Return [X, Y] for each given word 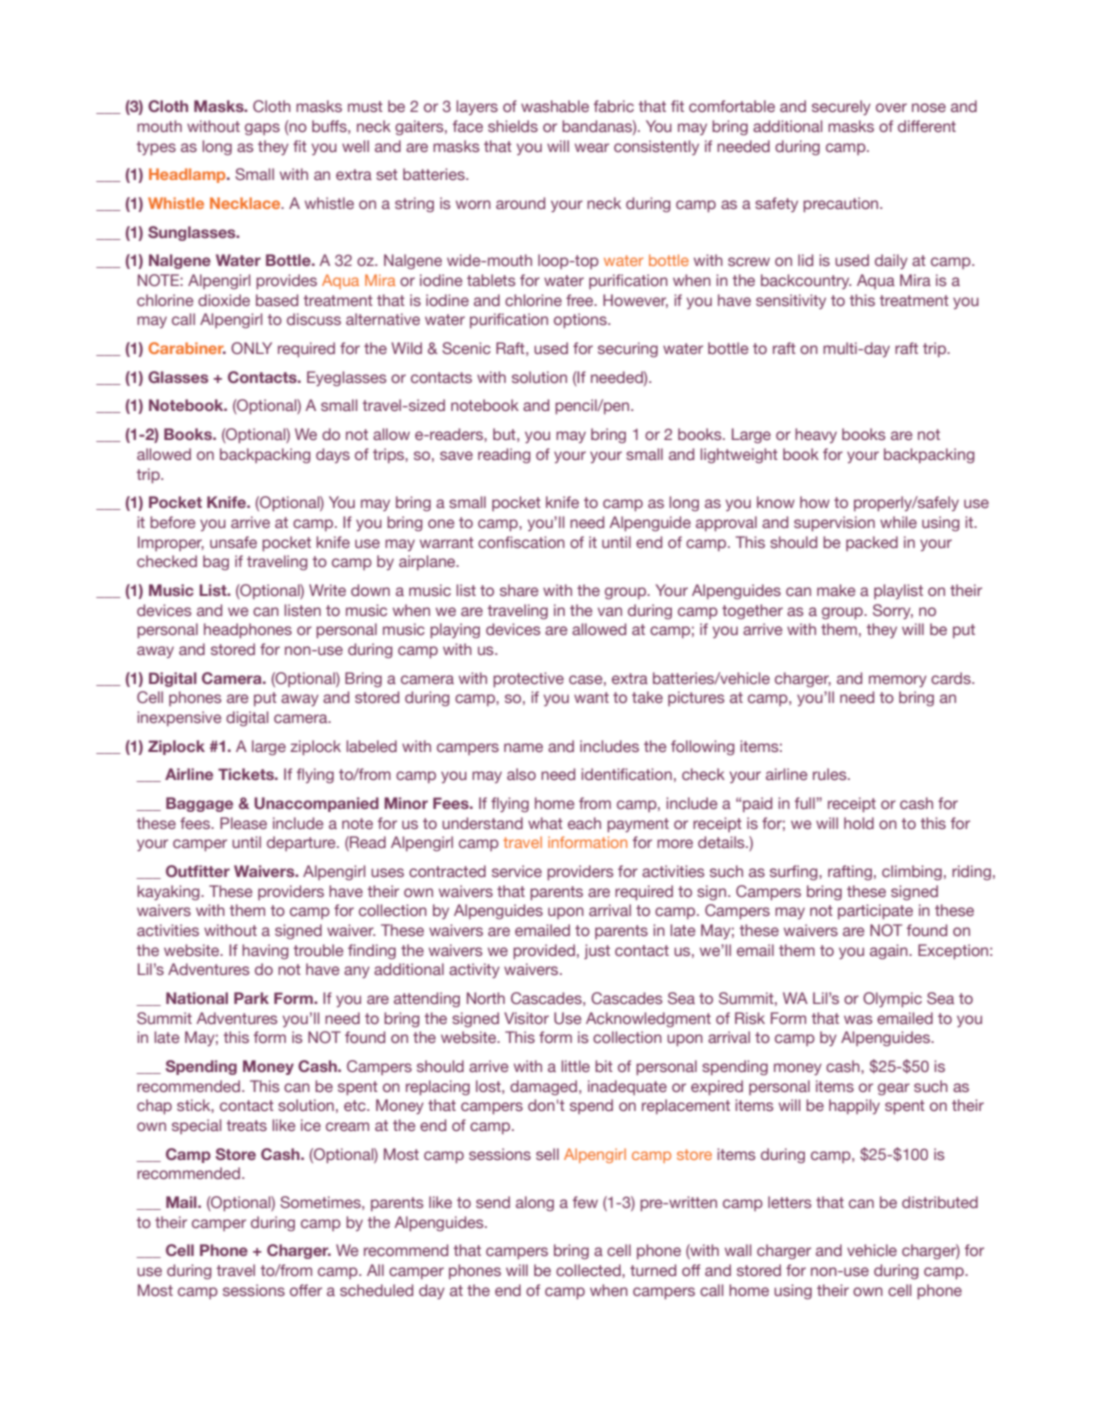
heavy [816, 435]
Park [251, 998]
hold [859, 823]
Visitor [526, 1018]
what [545, 823]
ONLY [251, 348]
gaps [262, 129]
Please [243, 823]
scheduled [376, 1290]
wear [592, 147]
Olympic [892, 999]
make [836, 590]
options [581, 320]
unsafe [233, 542]
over [891, 107]
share [519, 590]
